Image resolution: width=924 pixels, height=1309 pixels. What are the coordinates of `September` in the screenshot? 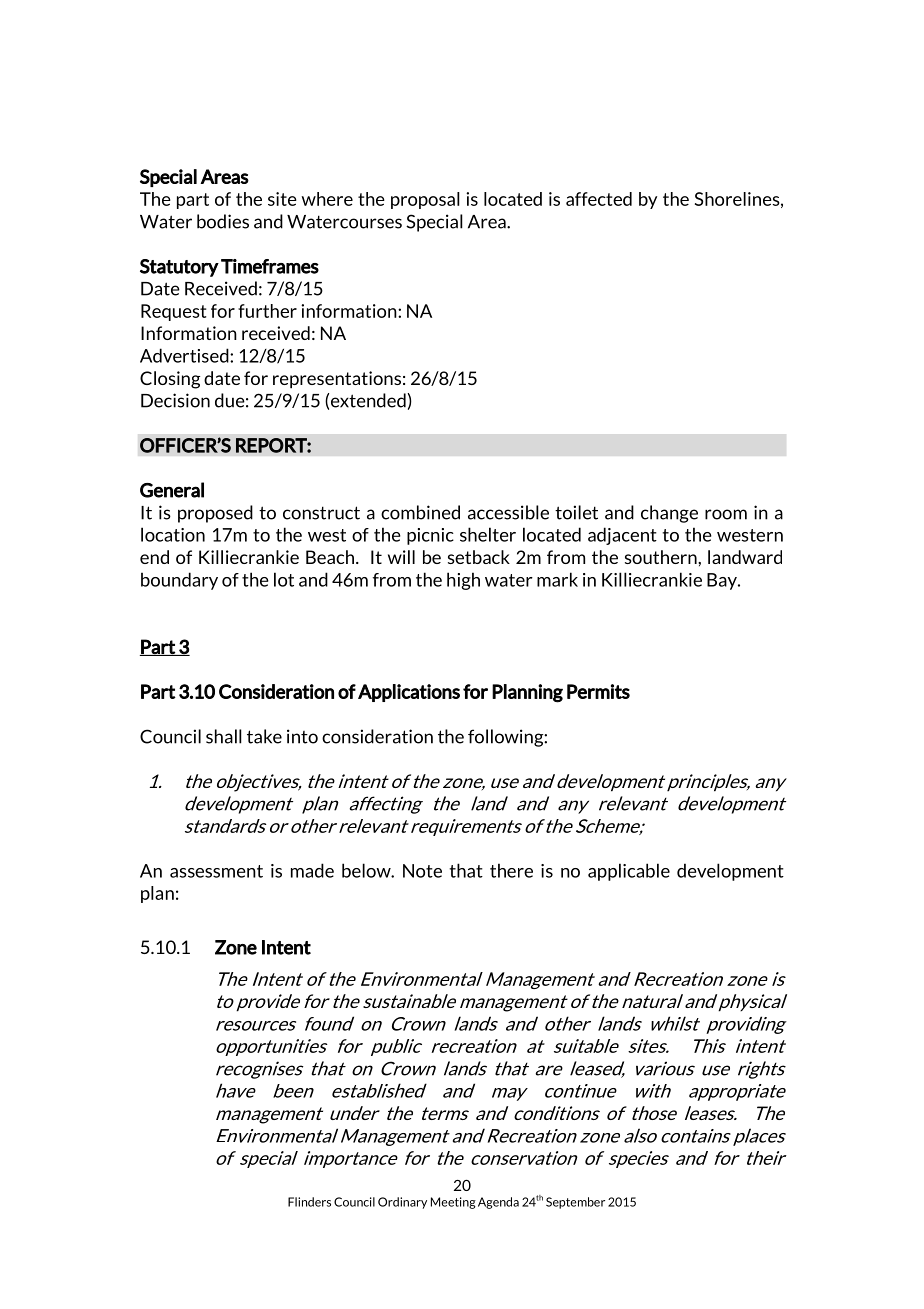 It's located at (575, 1203).
